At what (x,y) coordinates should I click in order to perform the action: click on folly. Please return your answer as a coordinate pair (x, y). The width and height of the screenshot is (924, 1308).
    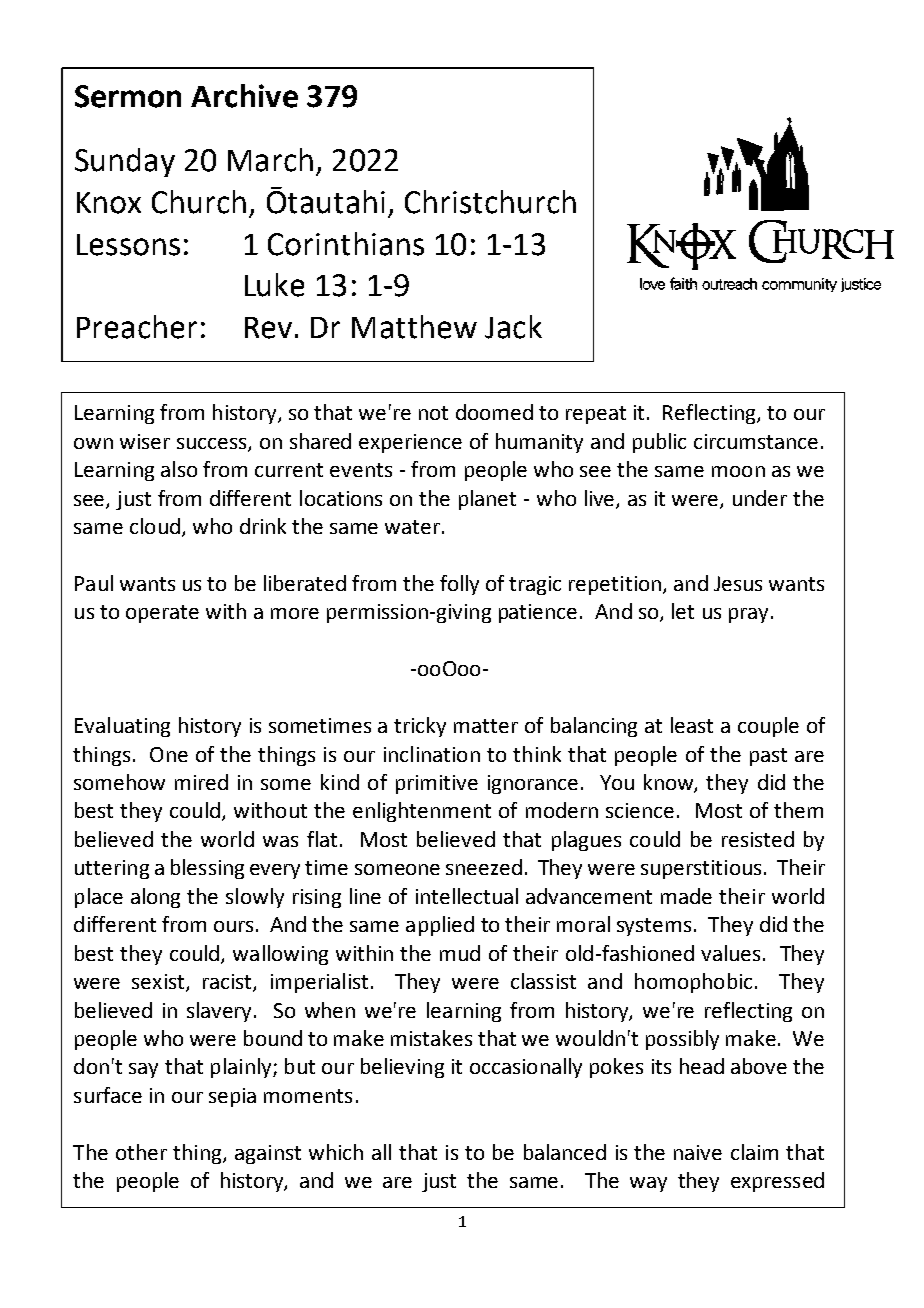
    Looking at the image, I should click on (459, 585).
